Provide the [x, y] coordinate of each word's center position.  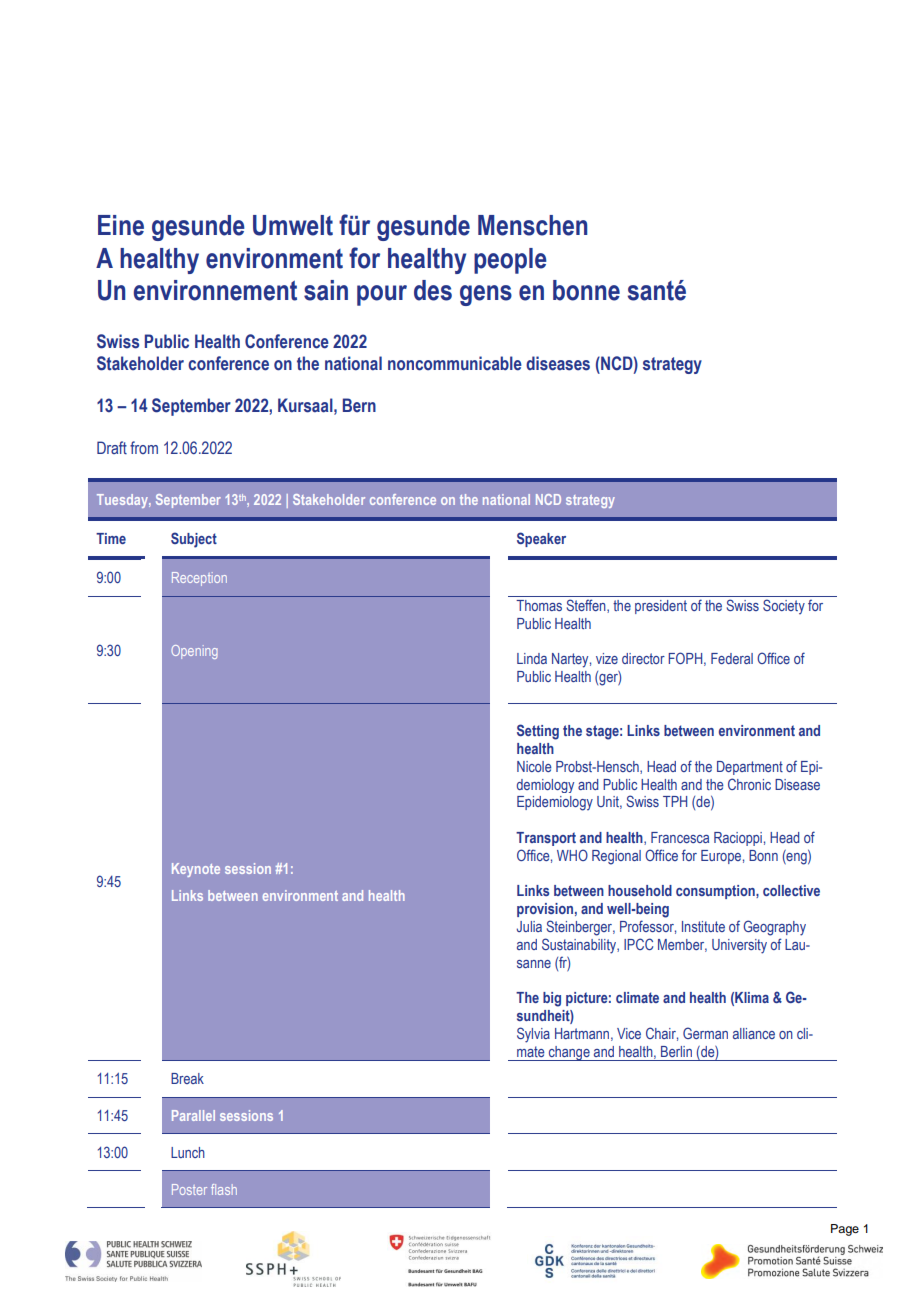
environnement [215, 290]
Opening [194, 652]
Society [784, 606]
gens [486, 295]
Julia [529, 926]
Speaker [541, 539]
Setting [538, 732]
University [739, 946]
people [510, 261]
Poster [189, 1189]
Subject [194, 540]
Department [750, 768]
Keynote [196, 870]
